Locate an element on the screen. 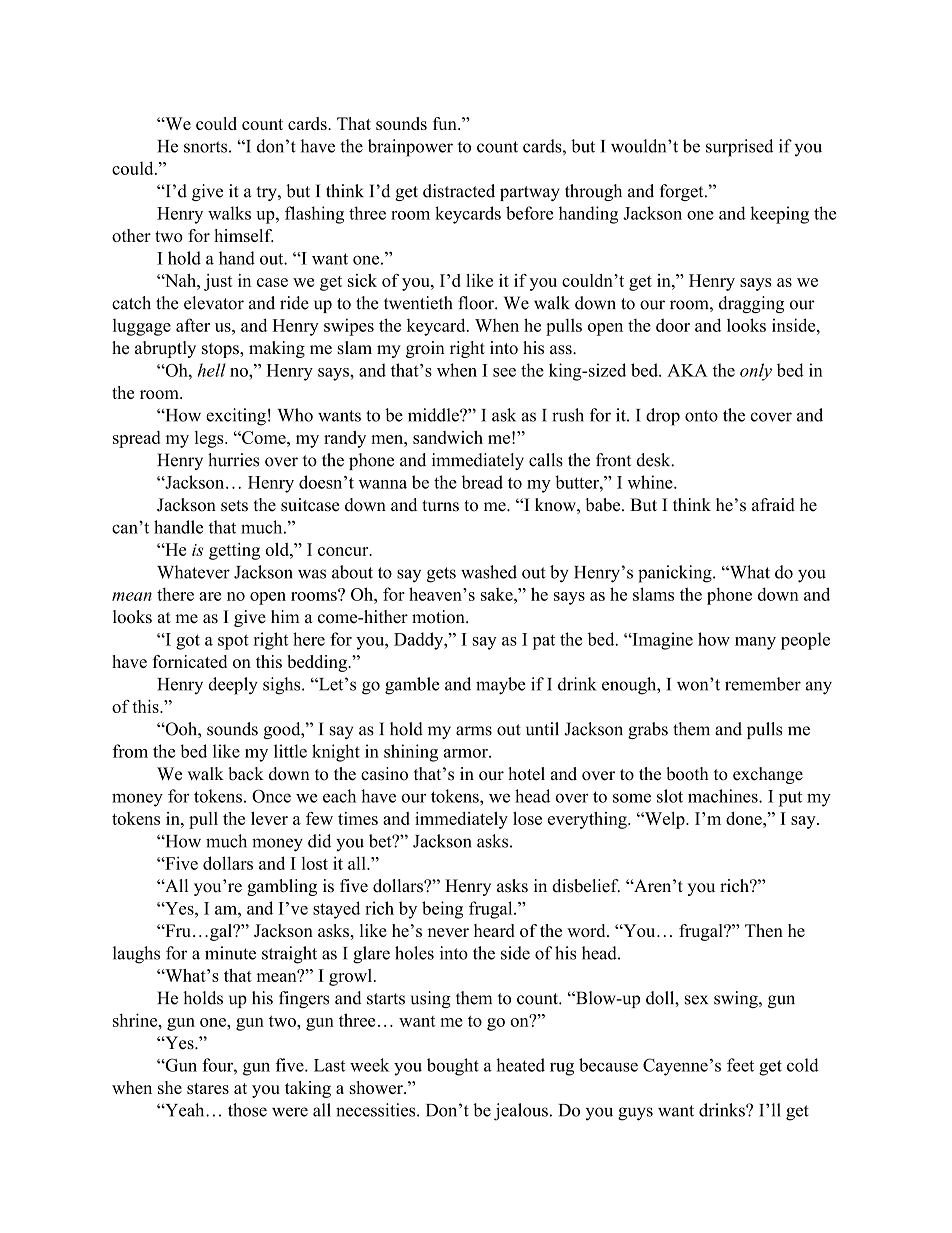 The image size is (952, 1233). many is located at coordinates (755, 643).
